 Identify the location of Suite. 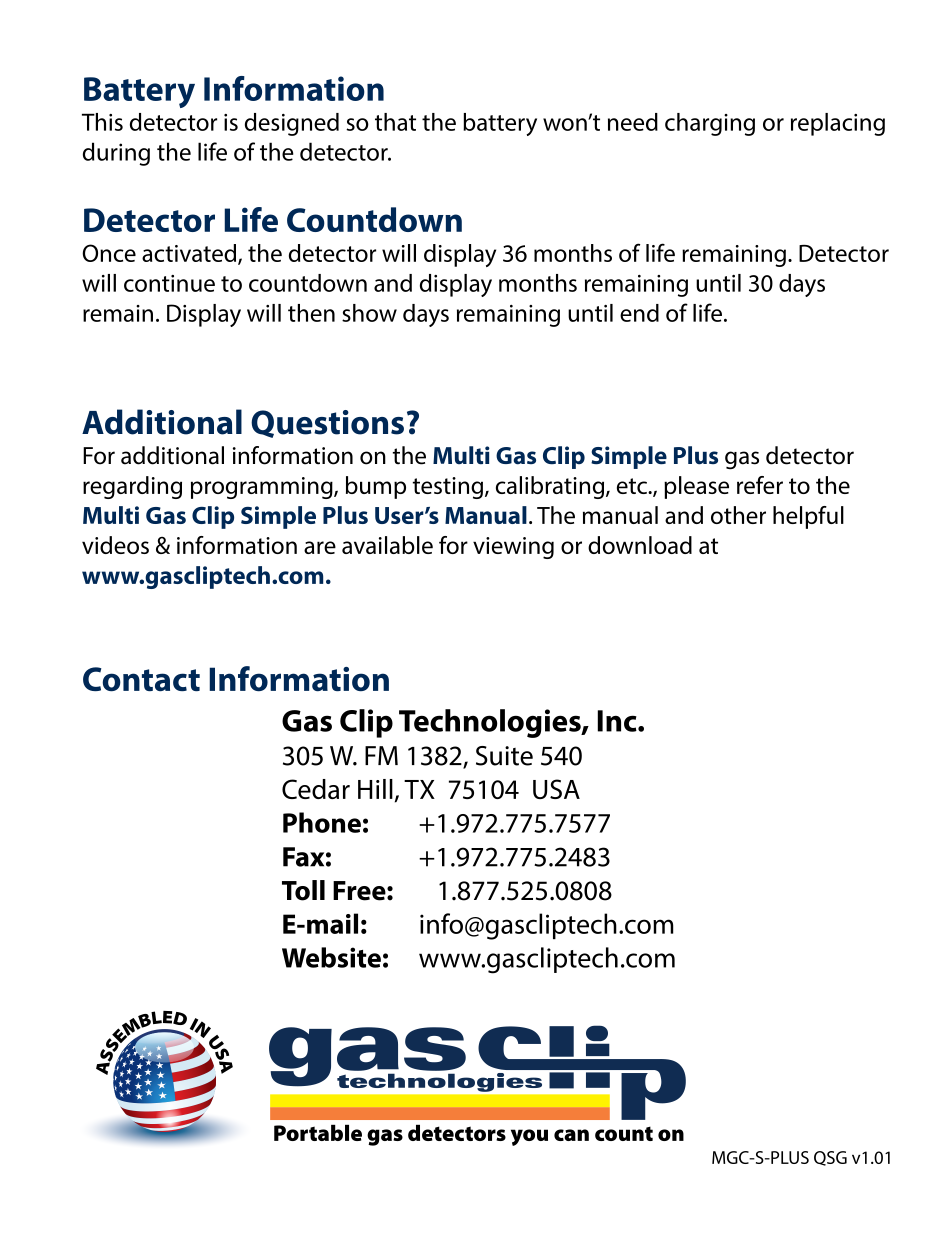
(504, 756).
